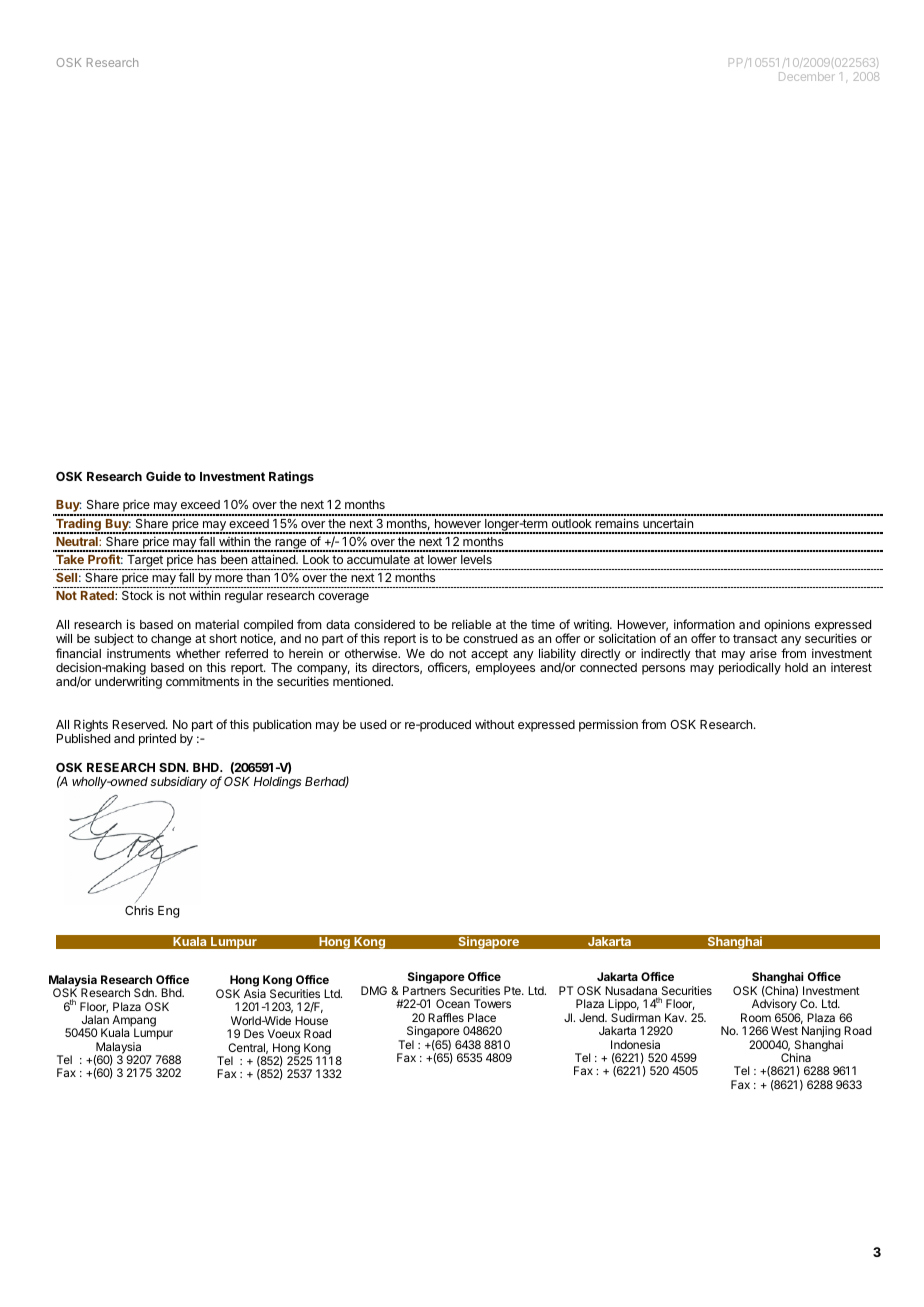 This screenshot has height=1307, width=924. What do you see at coordinates (476, 559) in the screenshot?
I see `levels` at bounding box center [476, 559].
